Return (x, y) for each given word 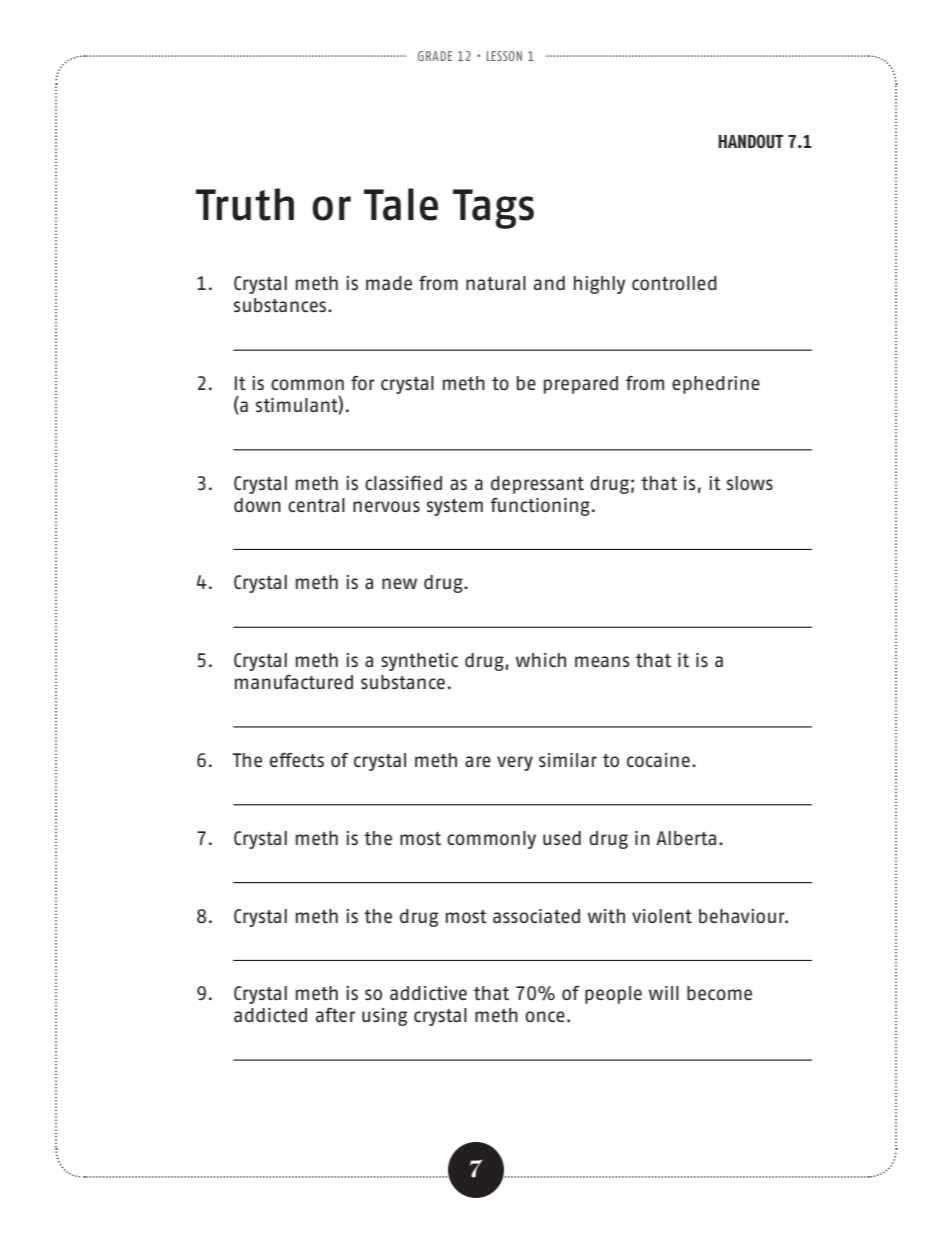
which (541, 660)
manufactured (294, 682)
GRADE (435, 56)
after (335, 1015)
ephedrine (716, 385)
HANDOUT (751, 141)
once (545, 1016)
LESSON (504, 56)
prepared (581, 385)
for (363, 383)
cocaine (658, 760)
